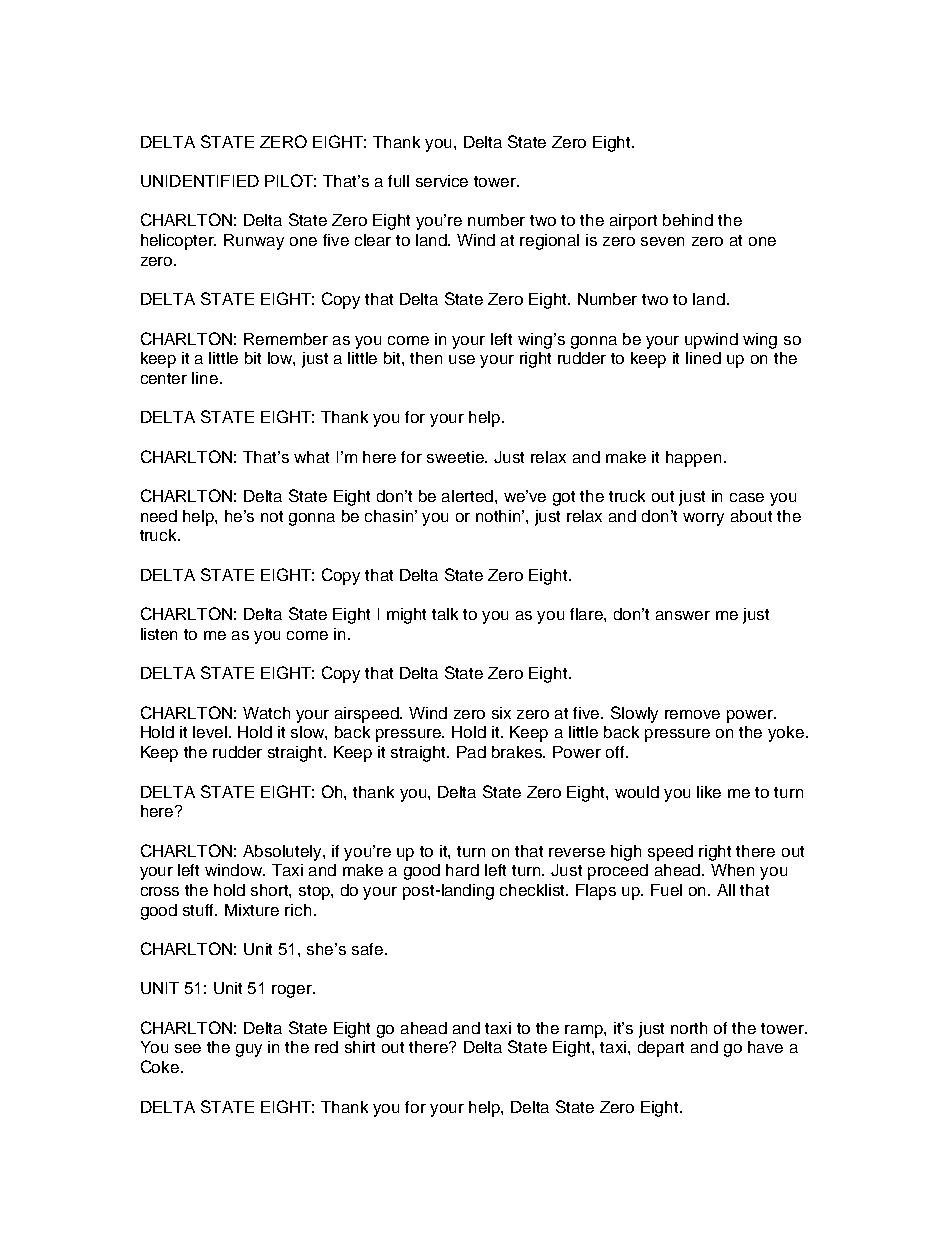 The width and height of the screenshot is (952, 1233). I want to click on behind, so click(688, 220).
